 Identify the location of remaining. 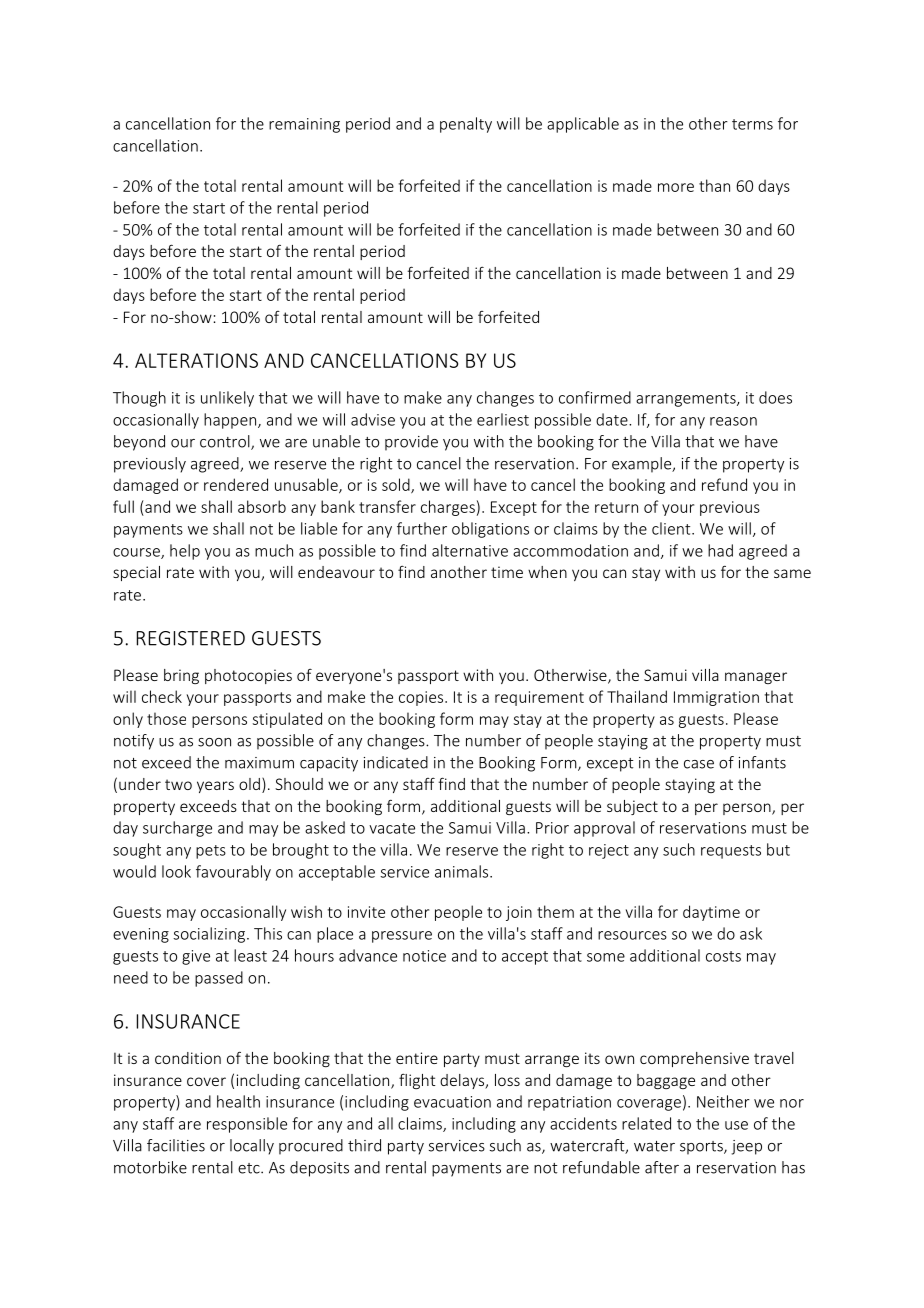
(304, 125).
